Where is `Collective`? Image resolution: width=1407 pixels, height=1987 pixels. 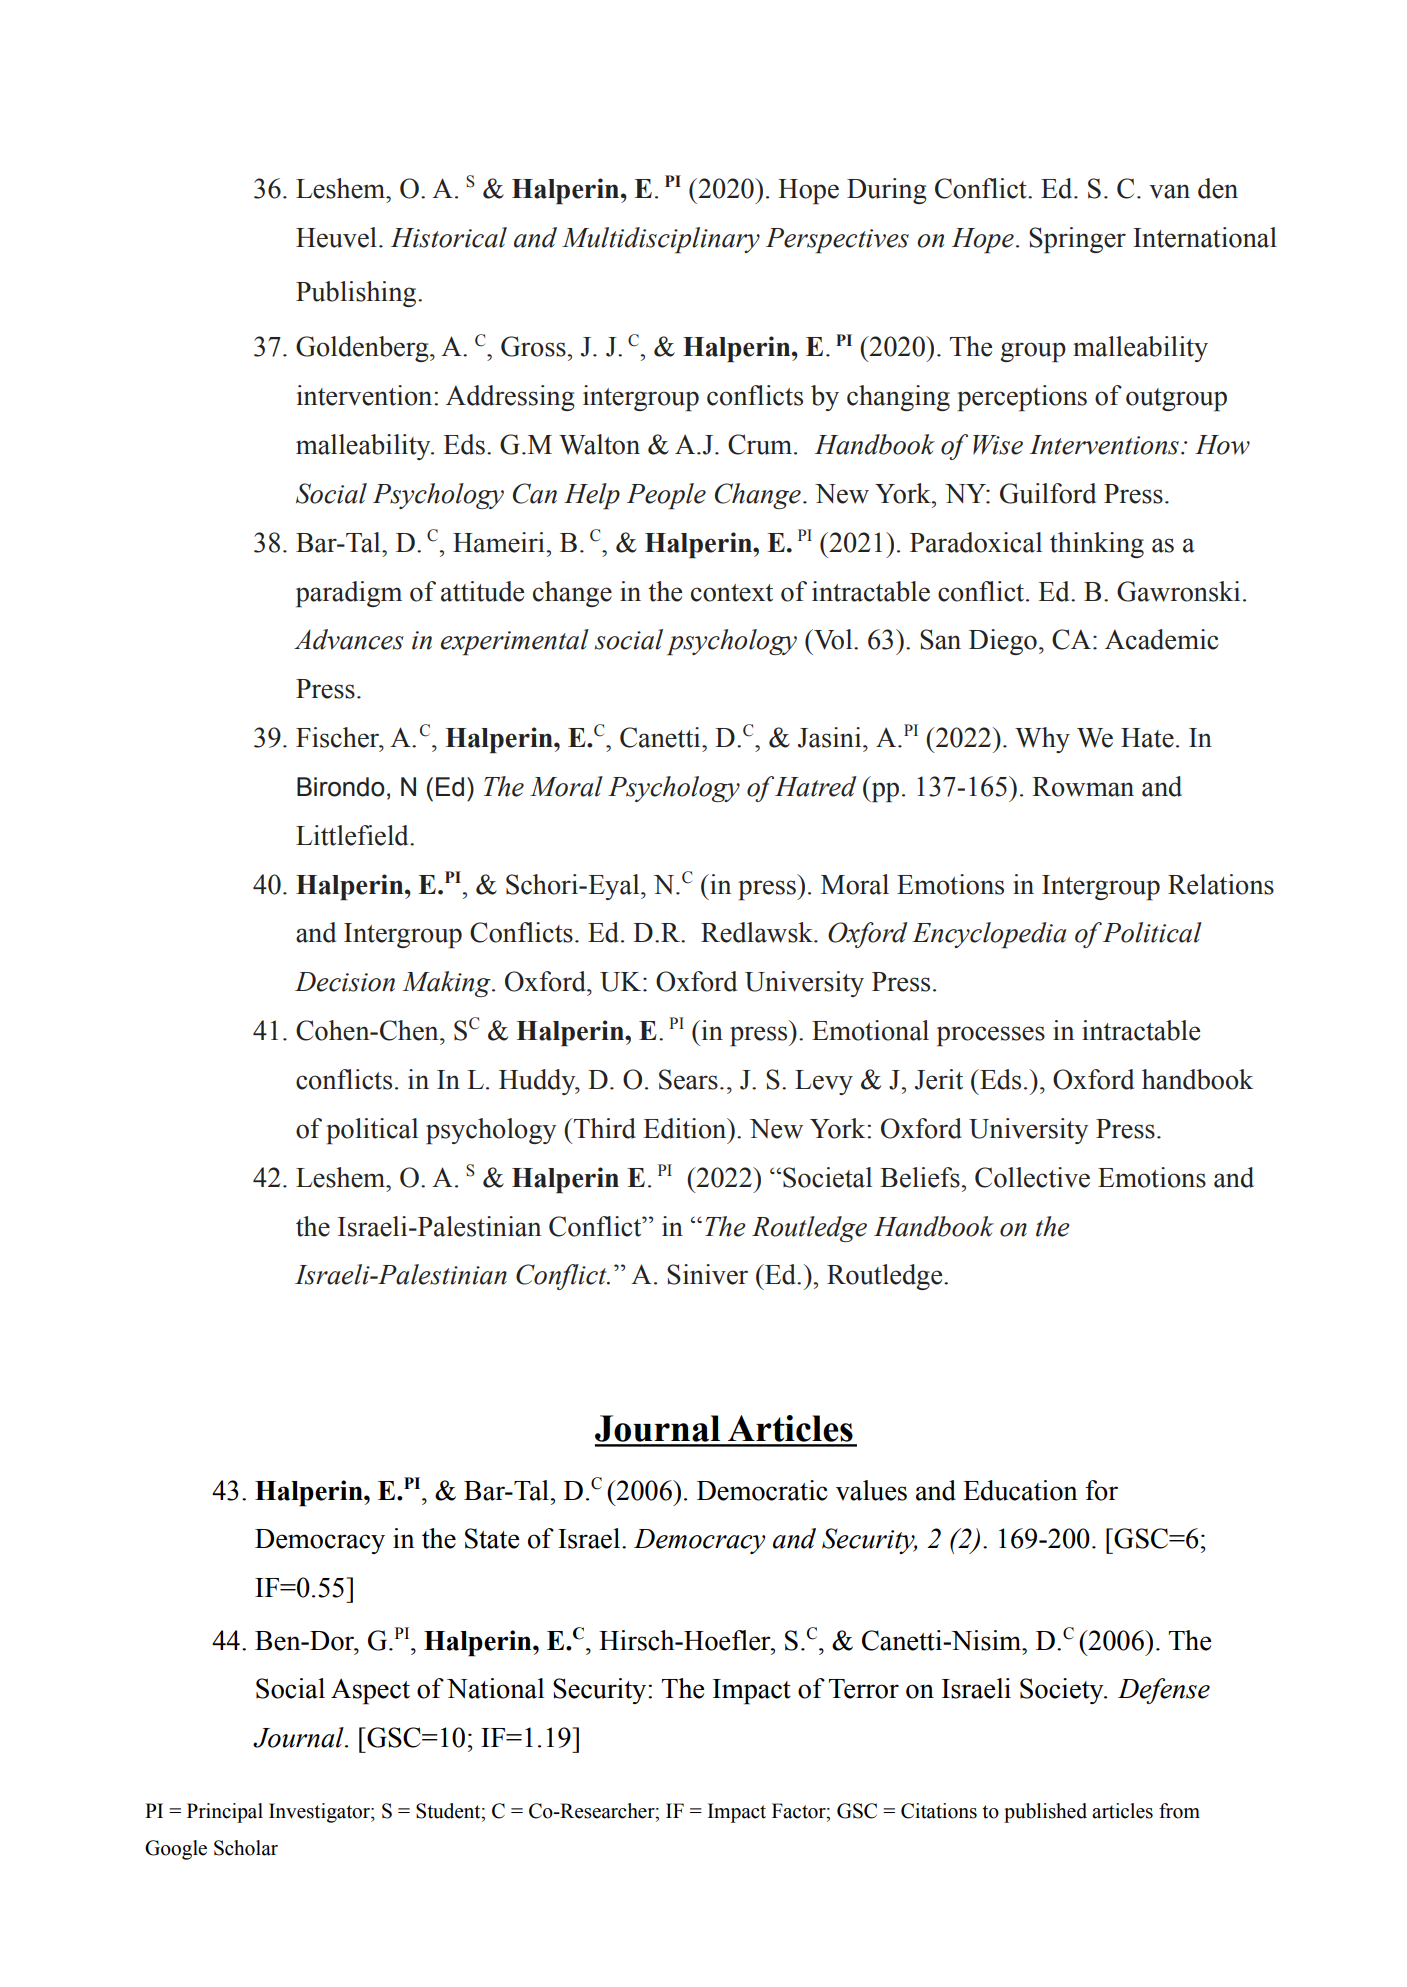 Collective is located at coordinates (1032, 1177).
